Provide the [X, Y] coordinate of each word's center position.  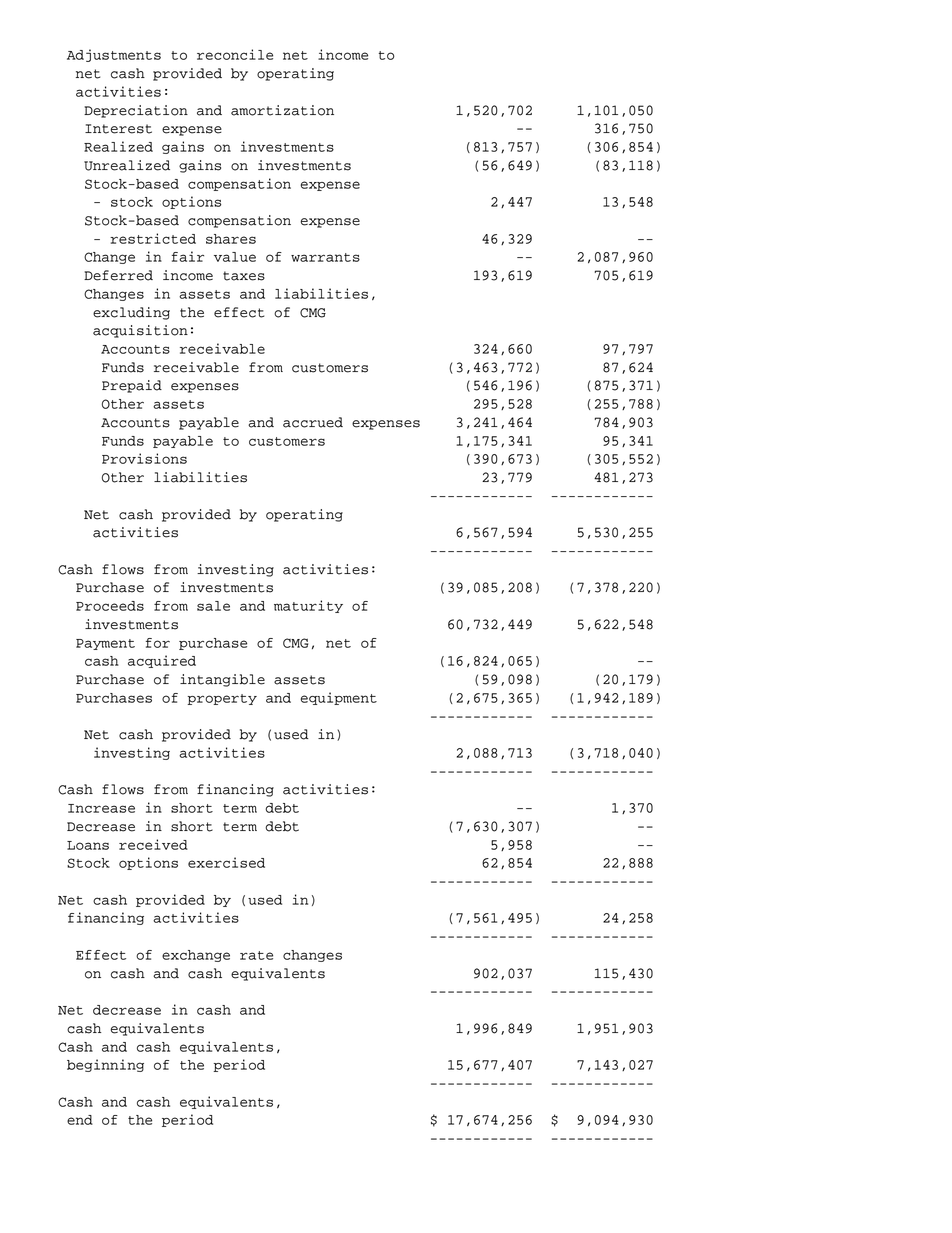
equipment [339, 698]
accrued [313, 422]
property [222, 699]
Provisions [144, 458]
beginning [105, 1065]
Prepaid [132, 386]
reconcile [235, 54]
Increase [101, 808]
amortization [282, 110]
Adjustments [114, 55]
